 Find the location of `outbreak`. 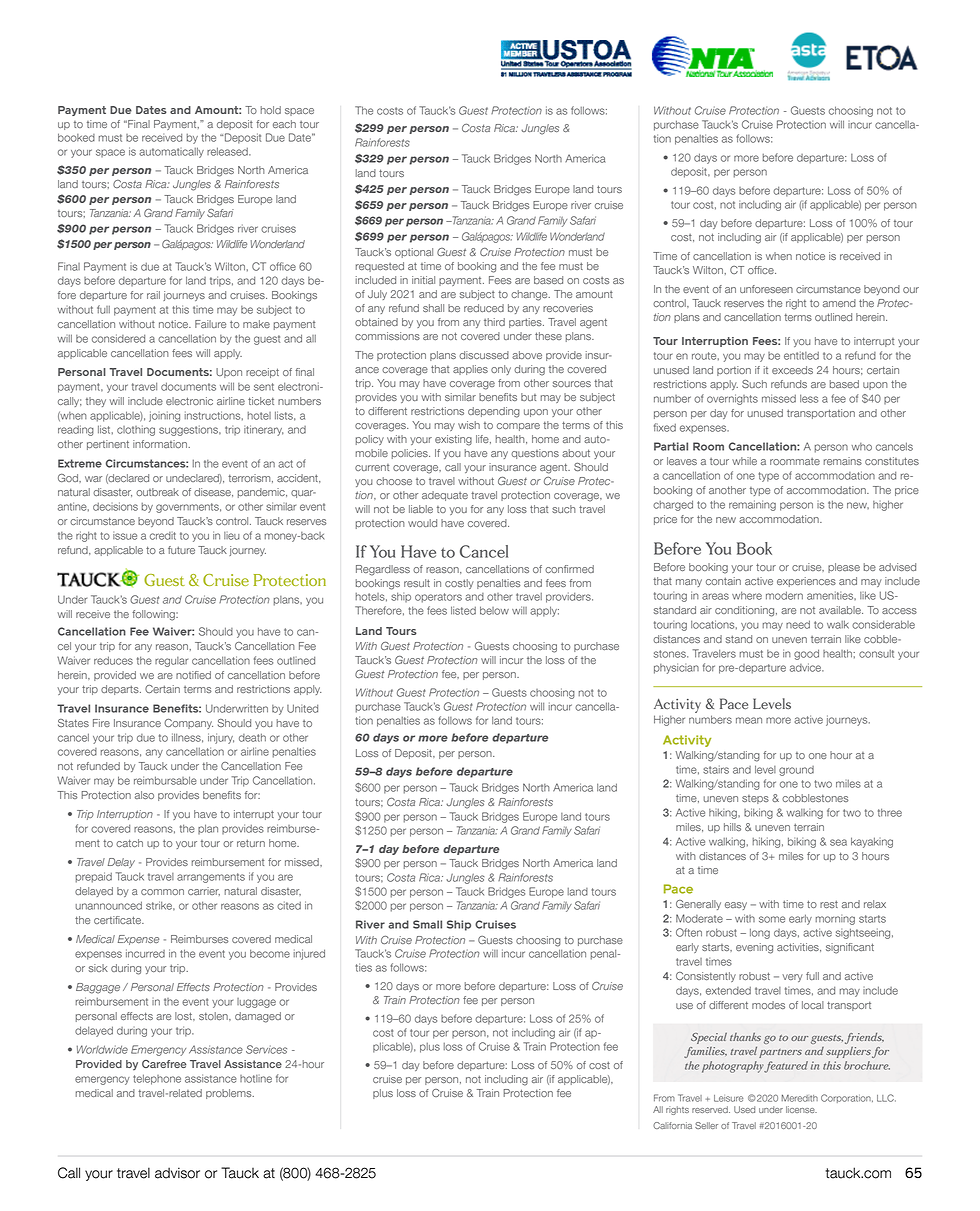

outbreak is located at coordinates (157, 492).
